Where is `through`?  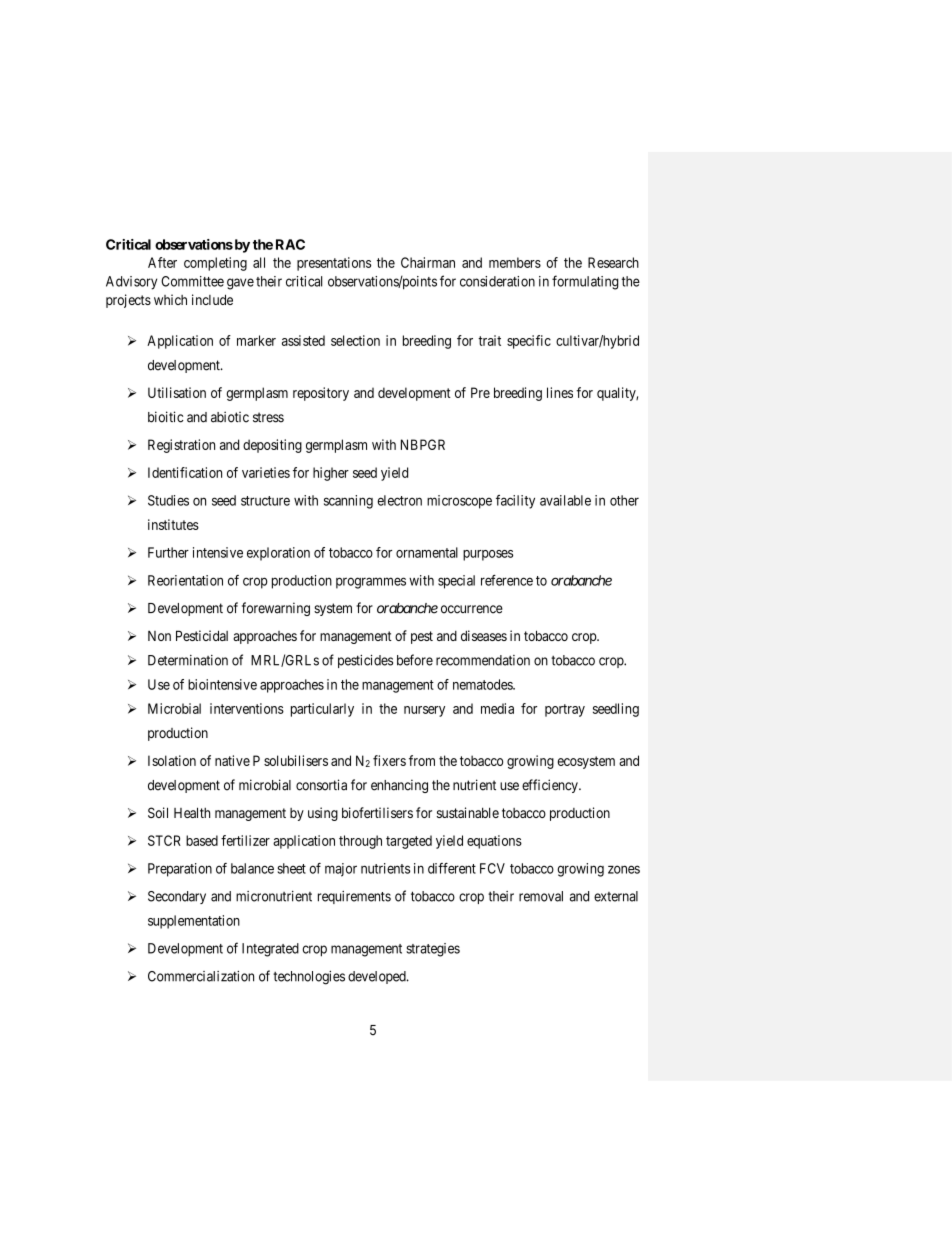
through is located at coordinates (360, 842).
